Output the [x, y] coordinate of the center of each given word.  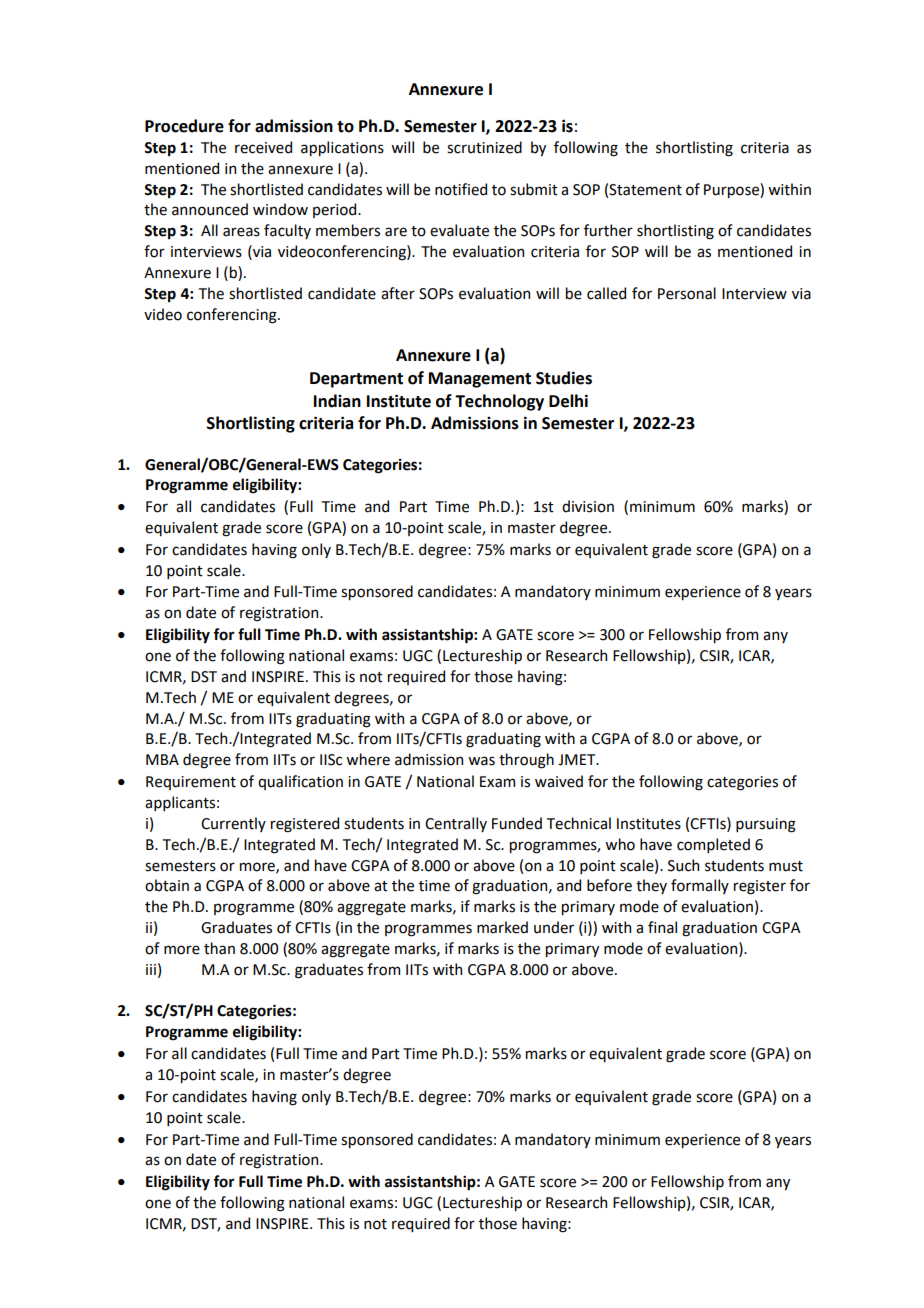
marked [502, 927]
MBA [162, 759]
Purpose [732, 190]
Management [480, 380]
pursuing [766, 825]
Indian [337, 401]
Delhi [568, 401]
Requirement [191, 783]
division [588, 506]
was [481, 761]
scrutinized [484, 147]
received [263, 147]
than [219, 948]
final [662, 927]
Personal [687, 293]
